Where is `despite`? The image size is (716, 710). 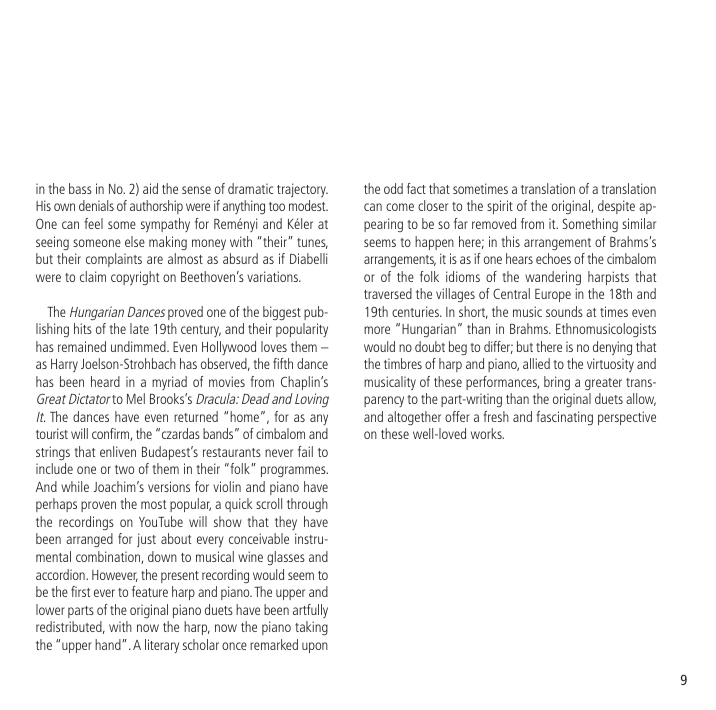 despite is located at coordinates (616, 207).
